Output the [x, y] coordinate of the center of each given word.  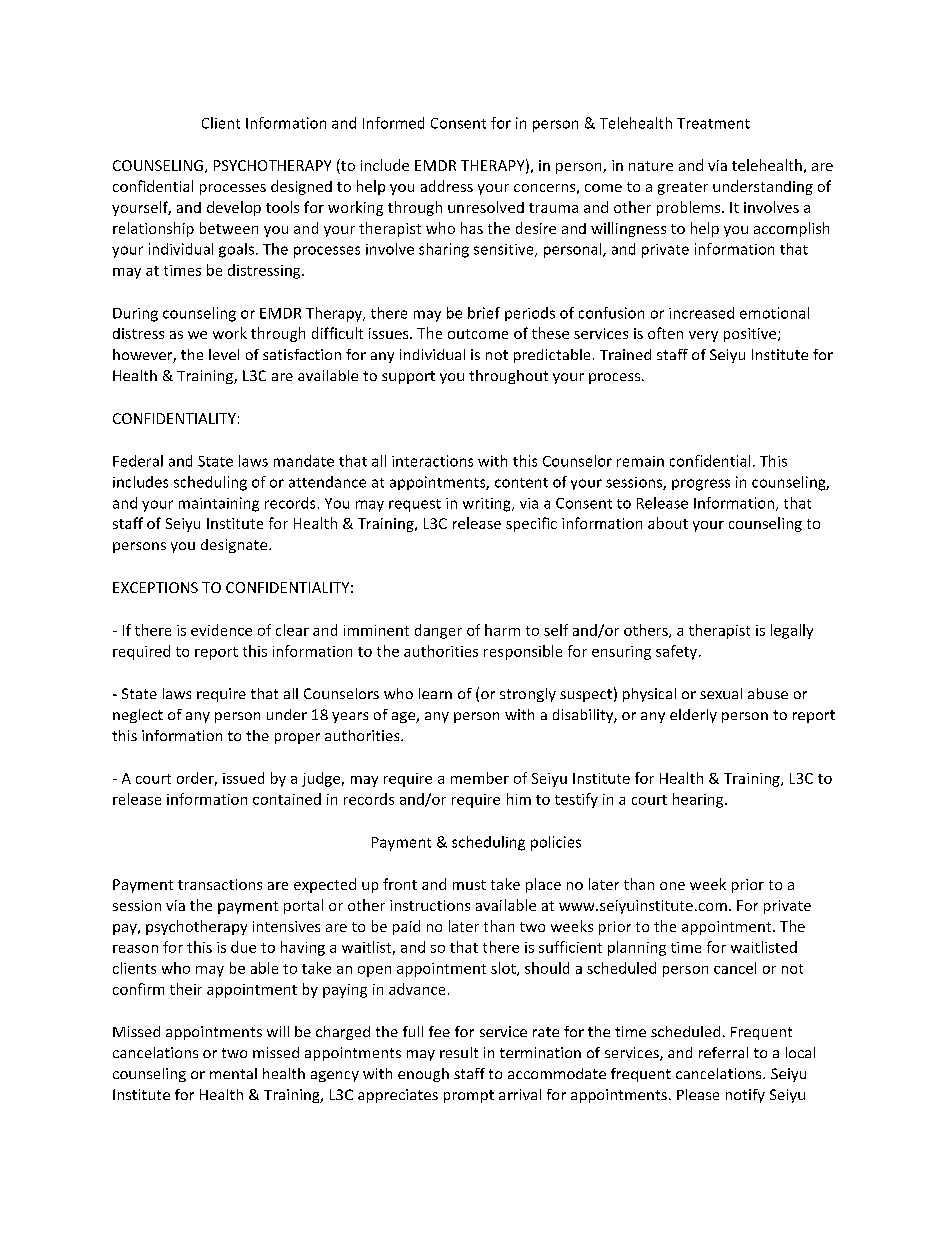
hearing [699, 800]
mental [233, 1073]
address [447, 186]
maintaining [219, 504]
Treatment [713, 123]
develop [234, 208]
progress [701, 485]
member [480, 778]
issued [243, 778]
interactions [432, 461]
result [459, 1052]
